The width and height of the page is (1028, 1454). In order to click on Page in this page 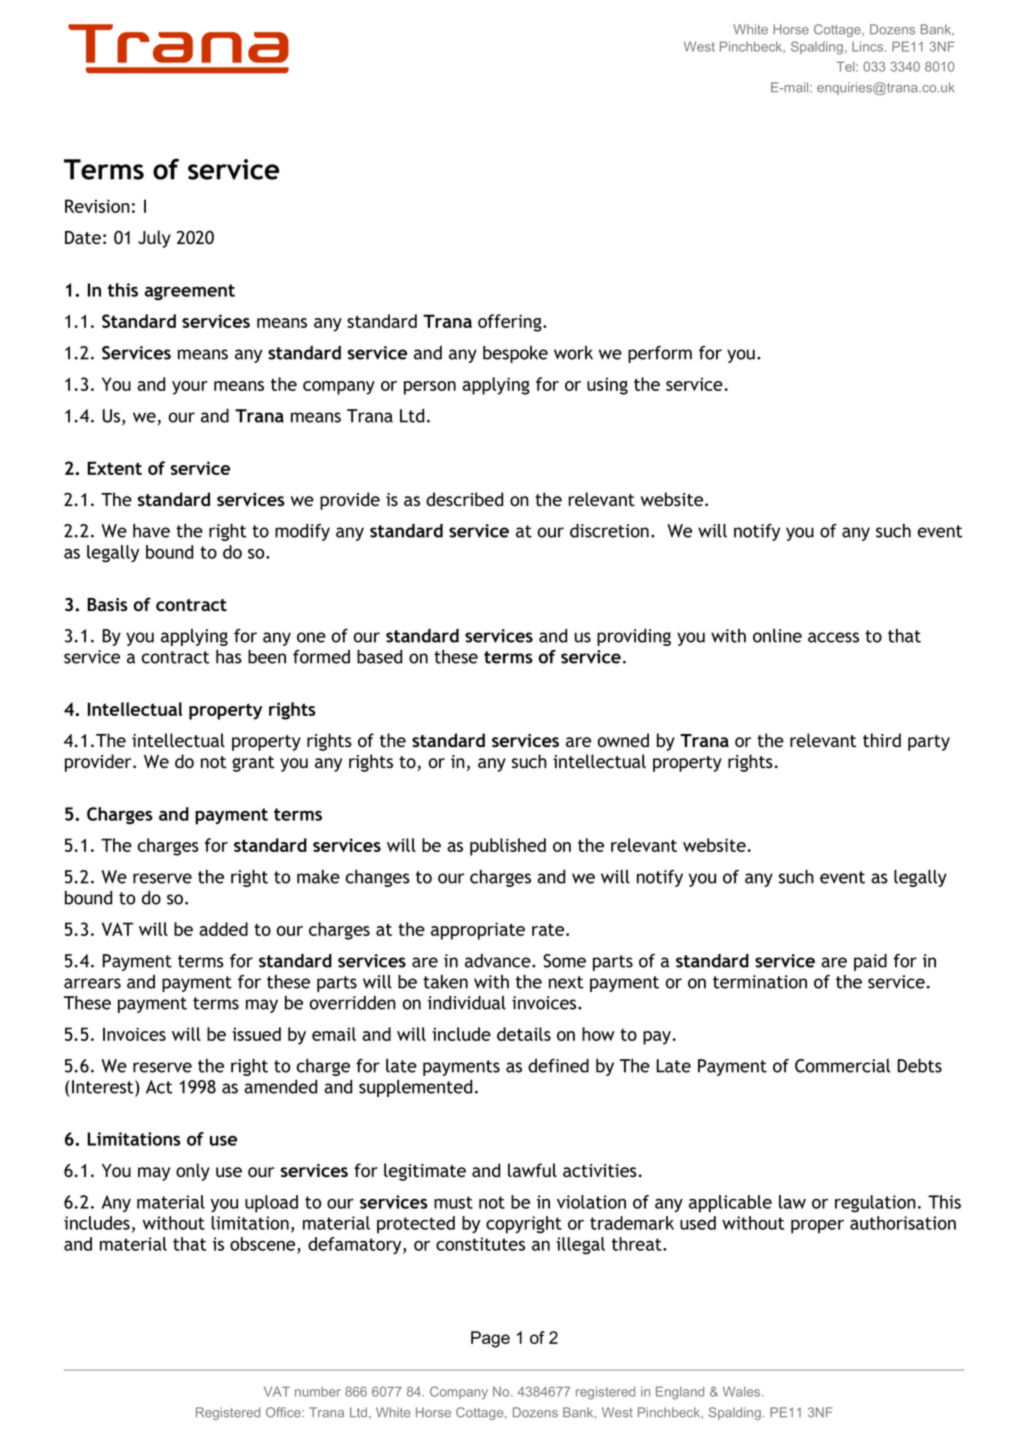, I will do `click(490, 1339)`.
